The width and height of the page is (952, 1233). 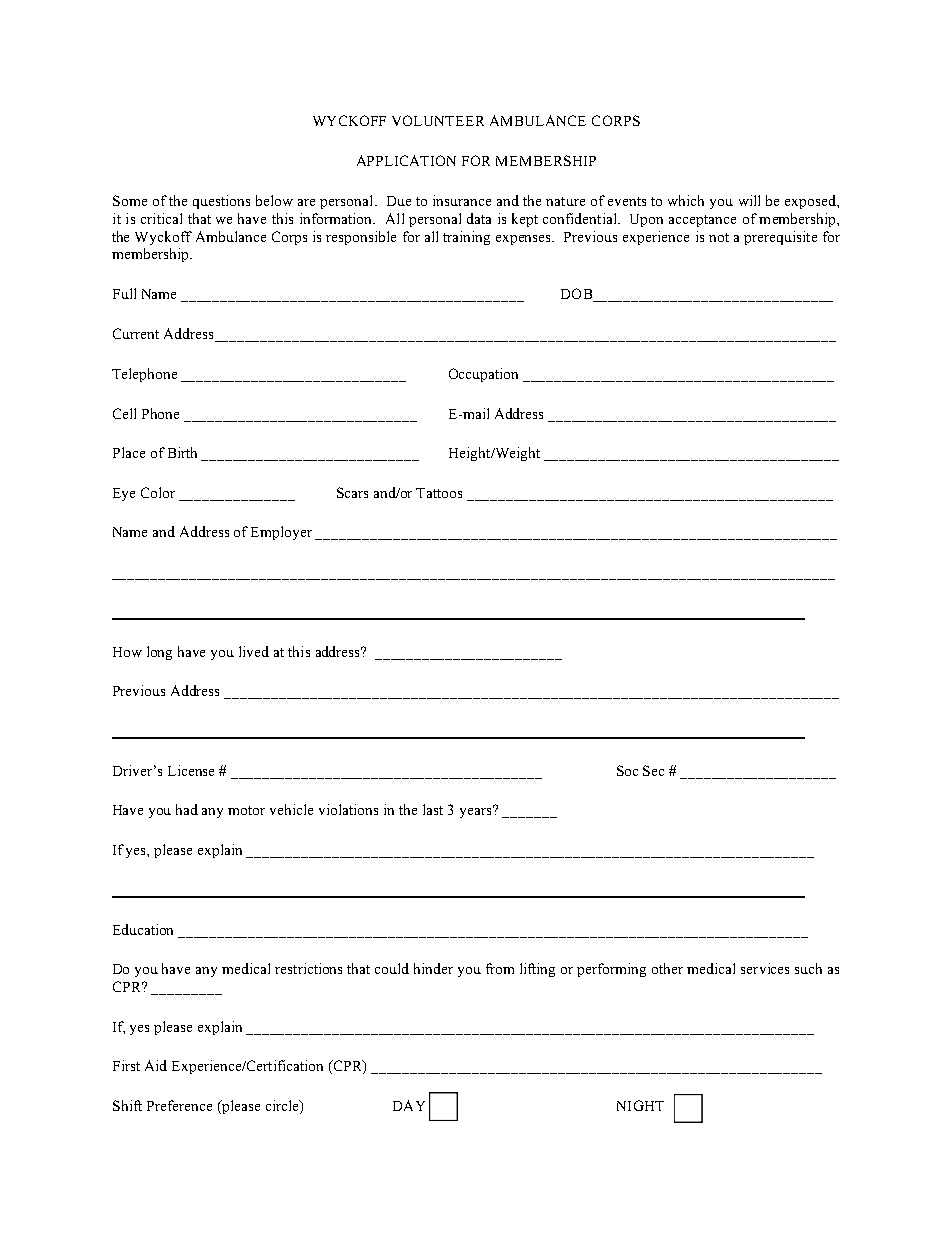 I want to click on VOLUNTEER, so click(x=438, y=120).
